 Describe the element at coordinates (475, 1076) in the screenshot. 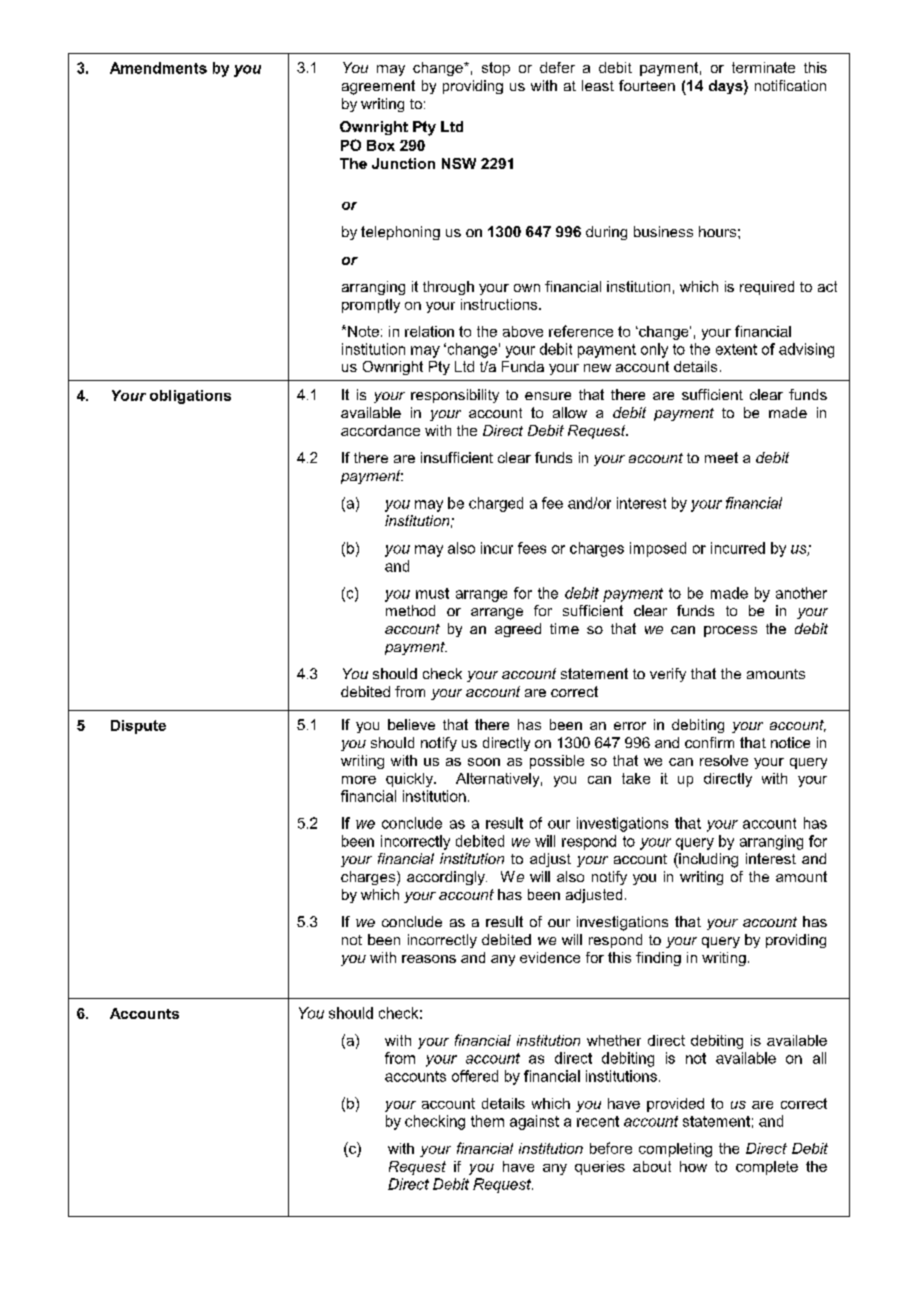

I see `offered` at that location.
